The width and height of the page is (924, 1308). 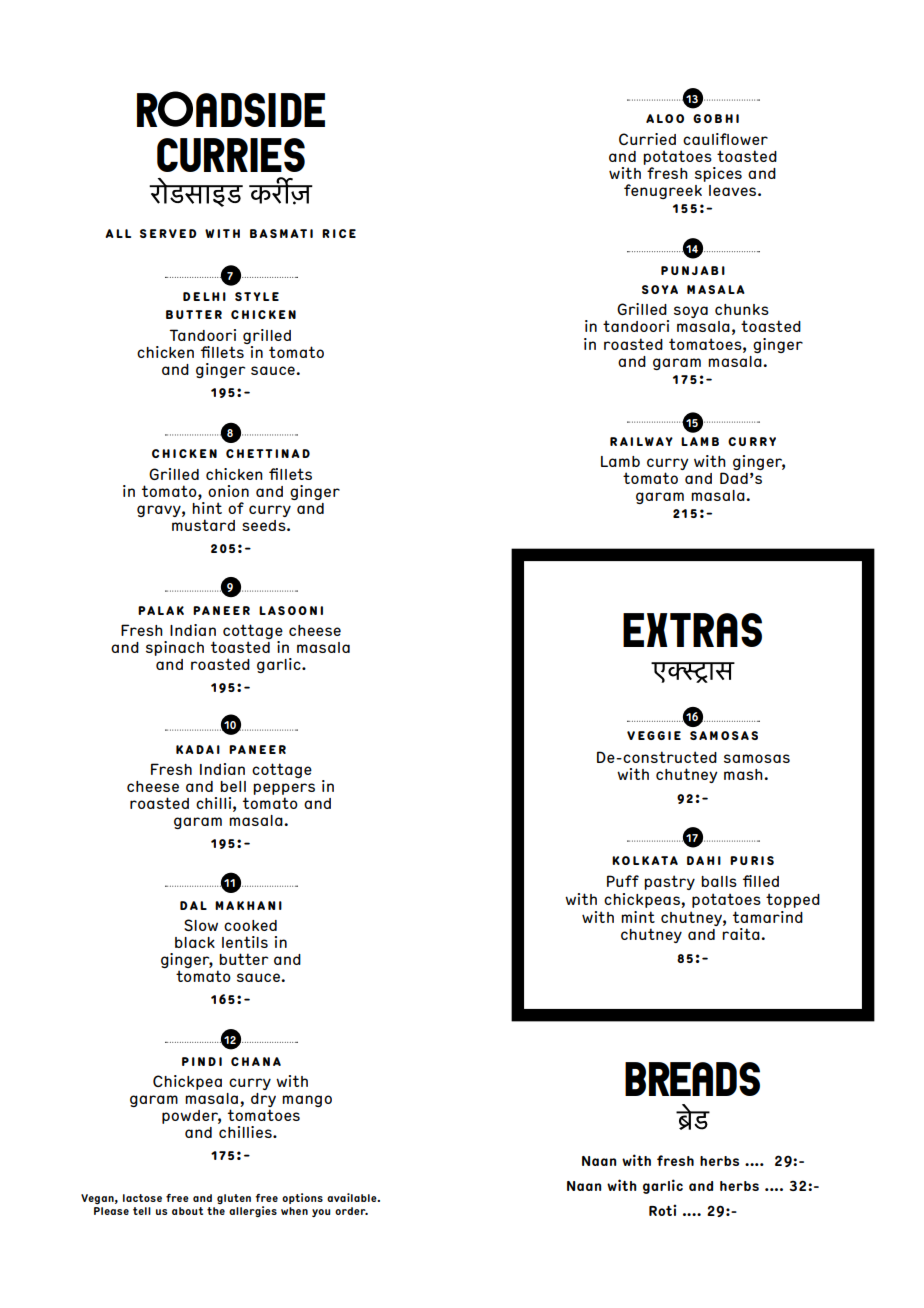 What do you see at coordinates (339, 233) in the page?
I see `rice` at bounding box center [339, 233].
